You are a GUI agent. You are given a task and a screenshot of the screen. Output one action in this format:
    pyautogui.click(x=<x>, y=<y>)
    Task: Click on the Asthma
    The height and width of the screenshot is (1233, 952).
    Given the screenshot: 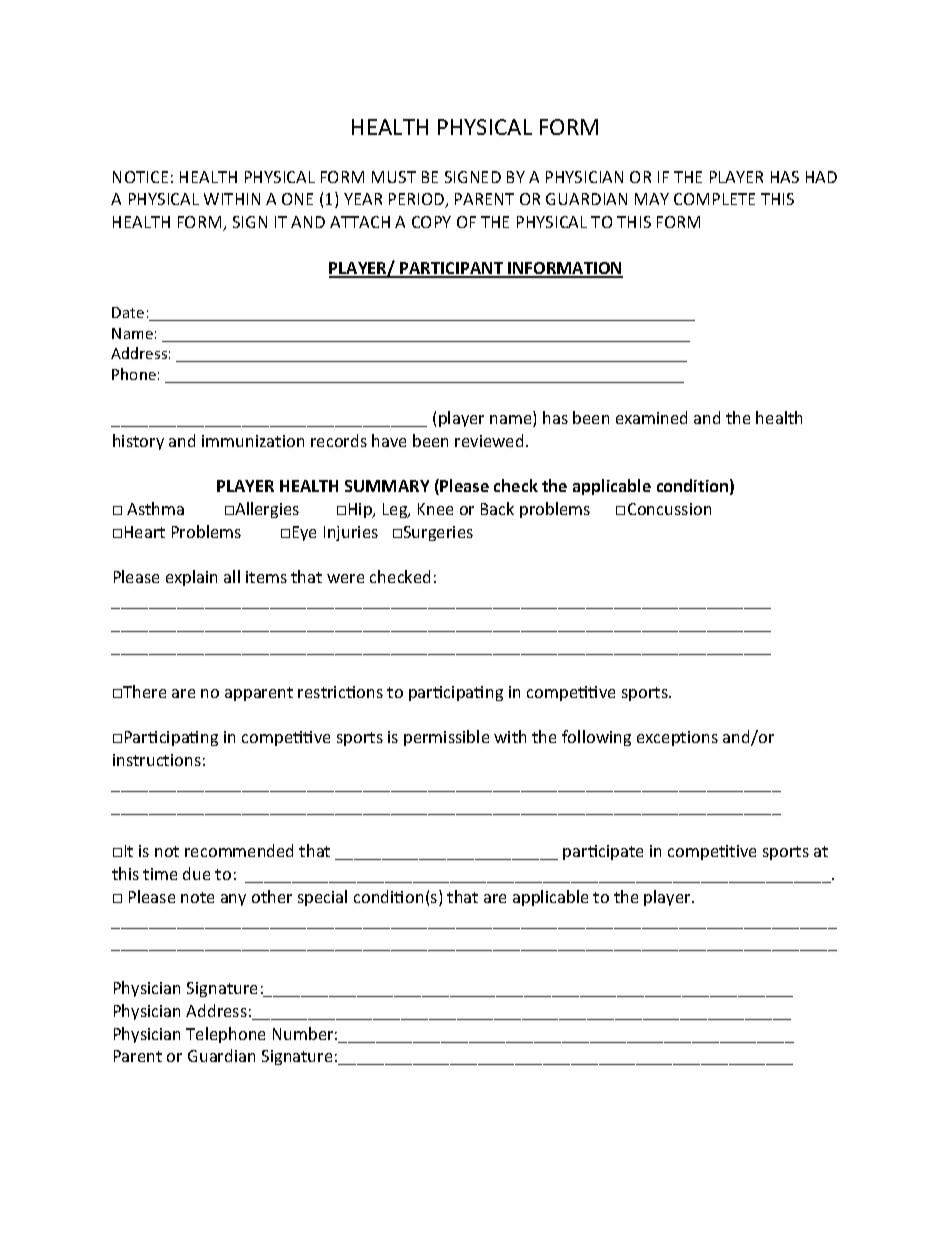 What is the action you would take?
    pyautogui.click(x=155, y=508)
